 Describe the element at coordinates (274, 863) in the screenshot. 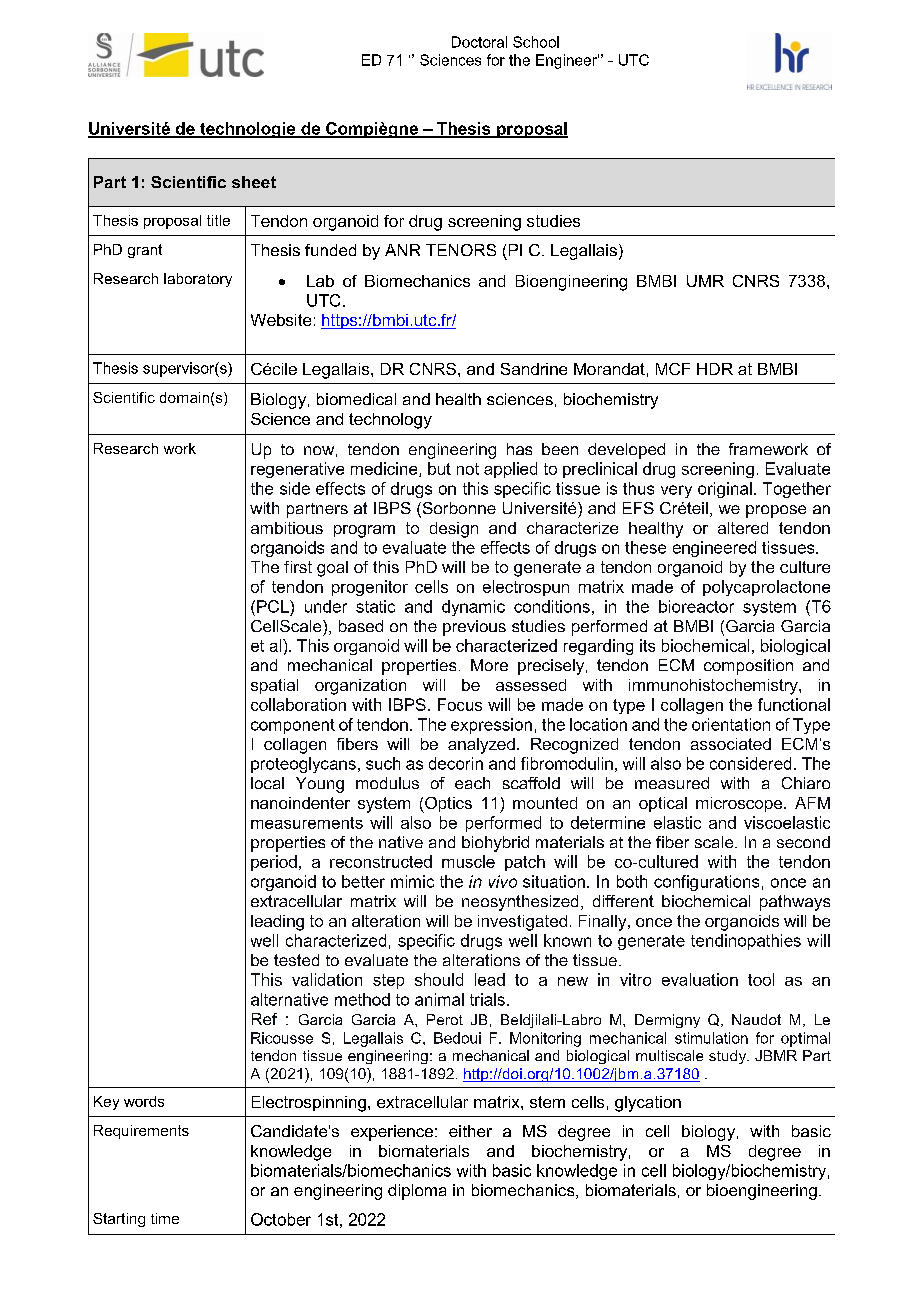

I see `period` at that location.
